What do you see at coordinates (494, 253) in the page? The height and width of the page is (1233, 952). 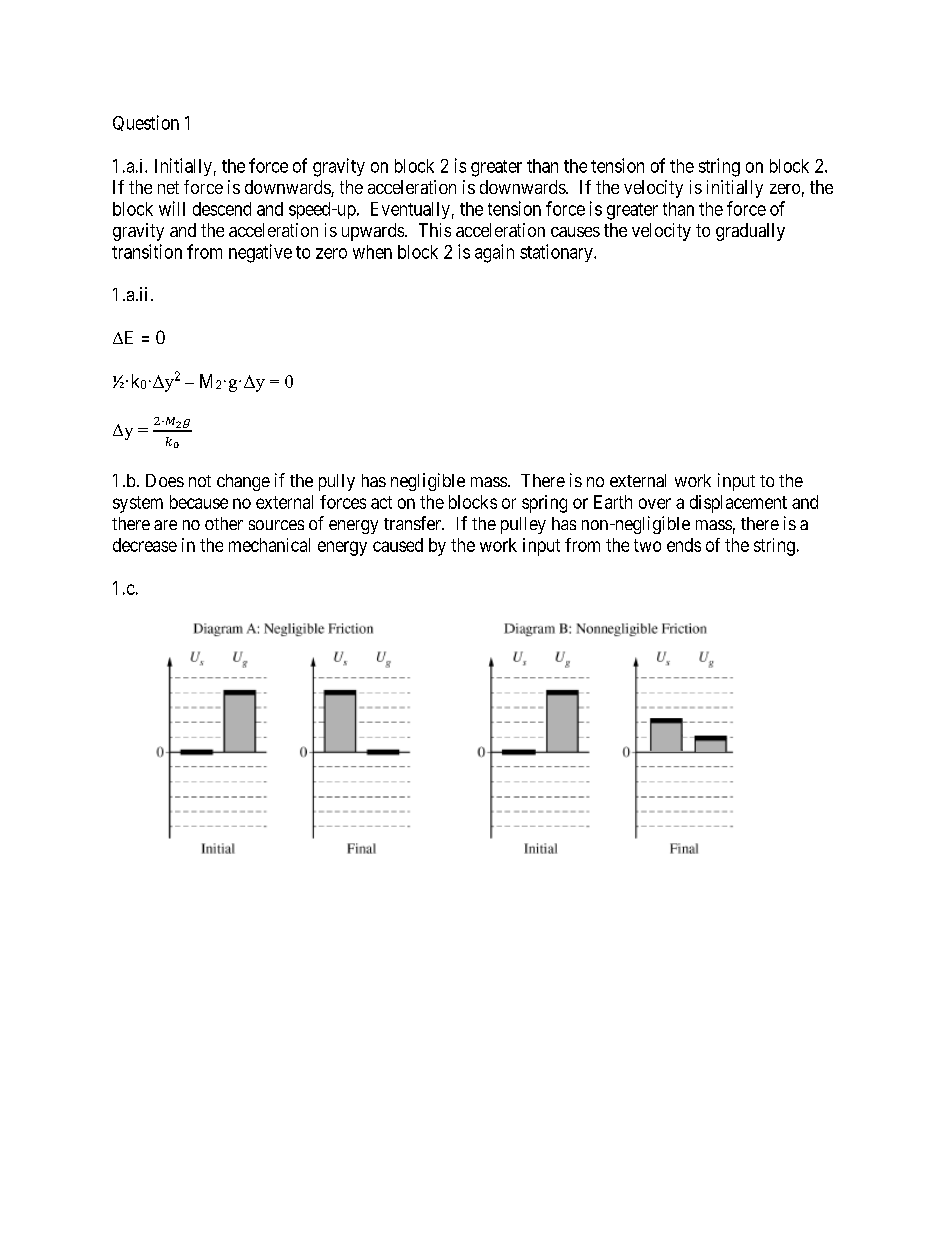 I see `again` at bounding box center [494, 253].
